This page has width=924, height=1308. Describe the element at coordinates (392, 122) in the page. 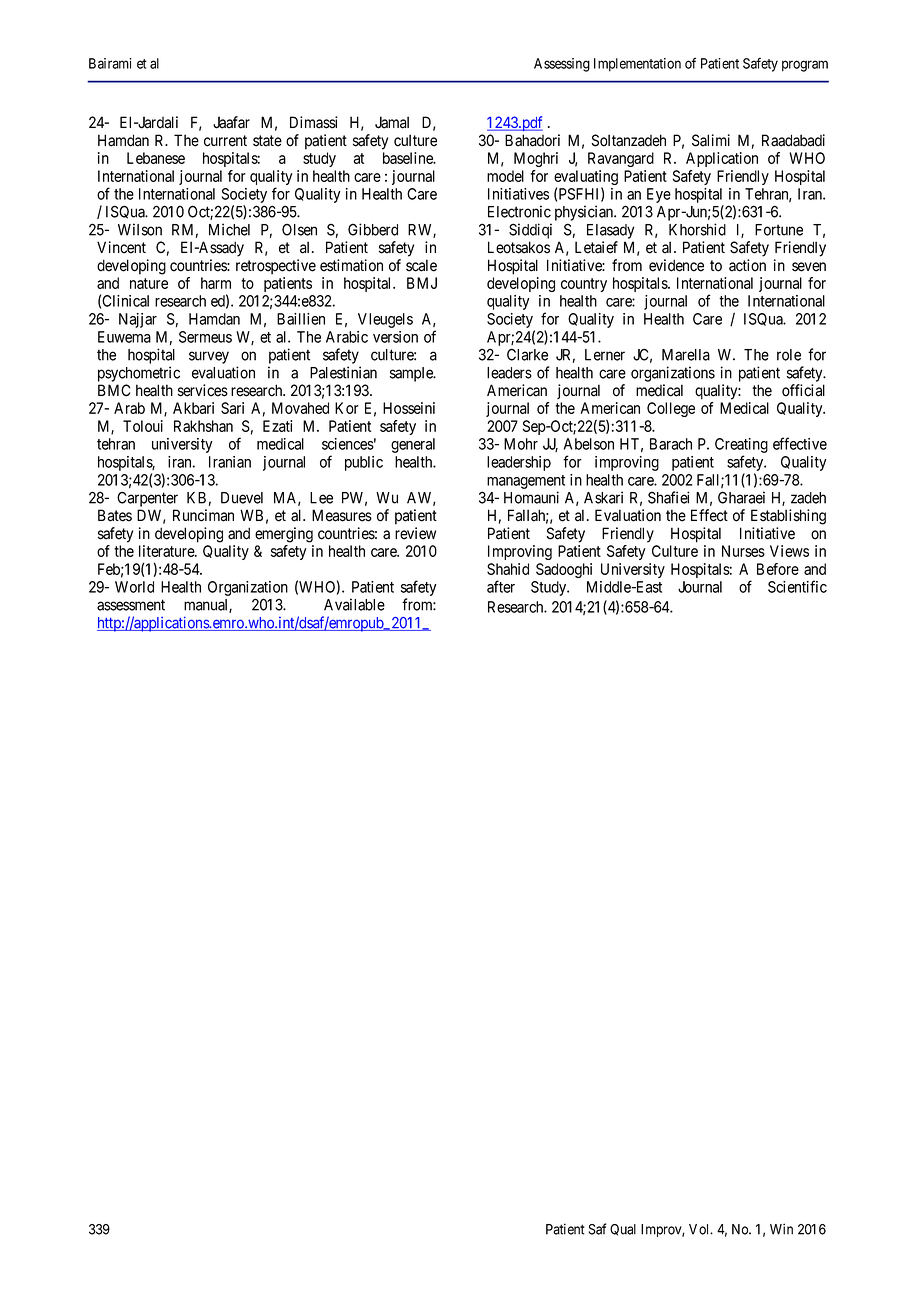

I see `Jamal` at that location.
